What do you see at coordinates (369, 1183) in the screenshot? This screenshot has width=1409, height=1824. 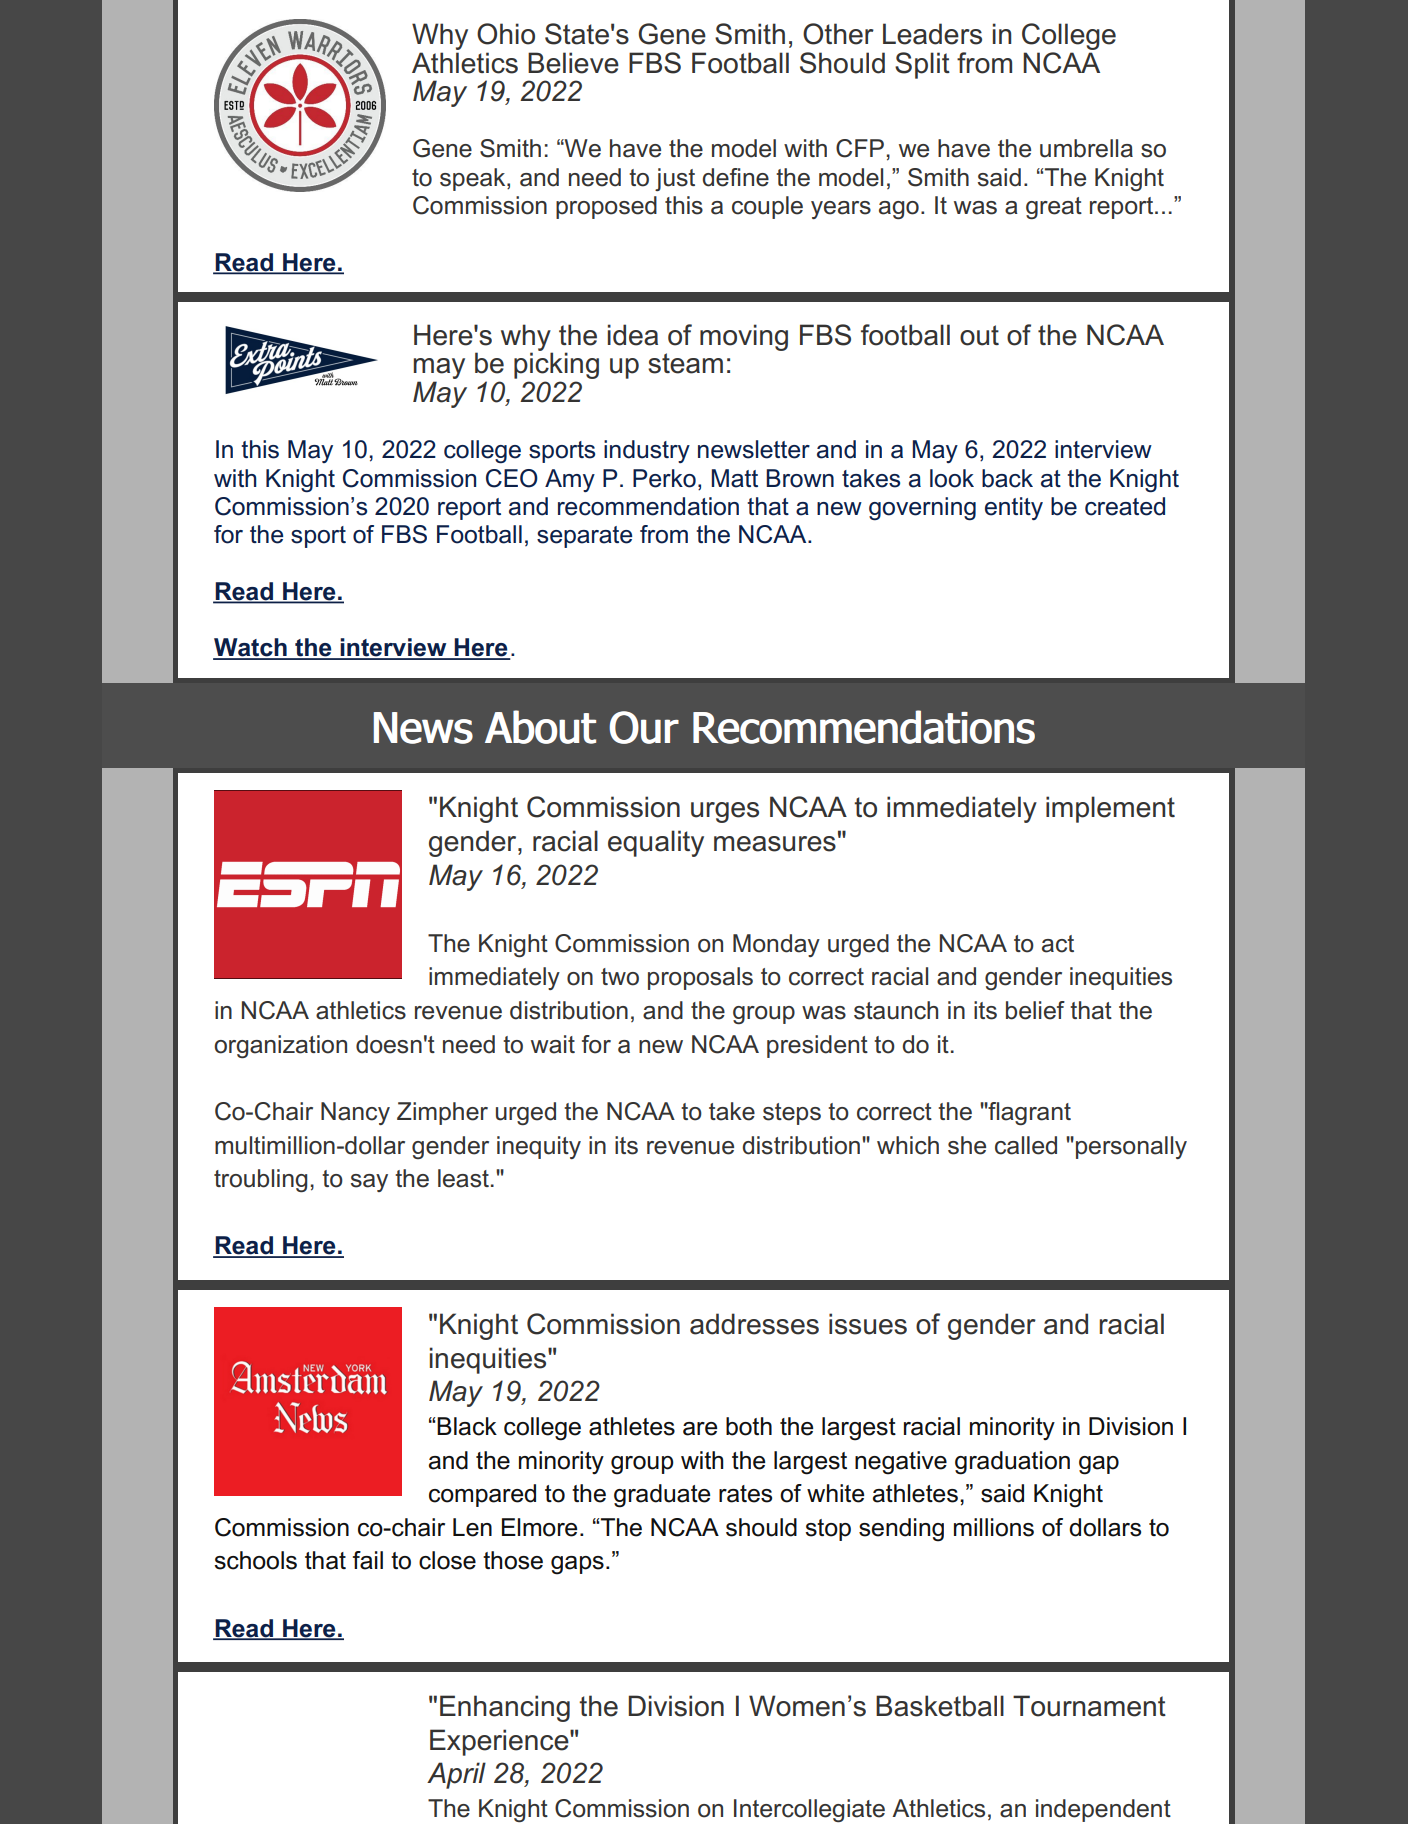 I see `say` at bounding box center [369, 1183].
